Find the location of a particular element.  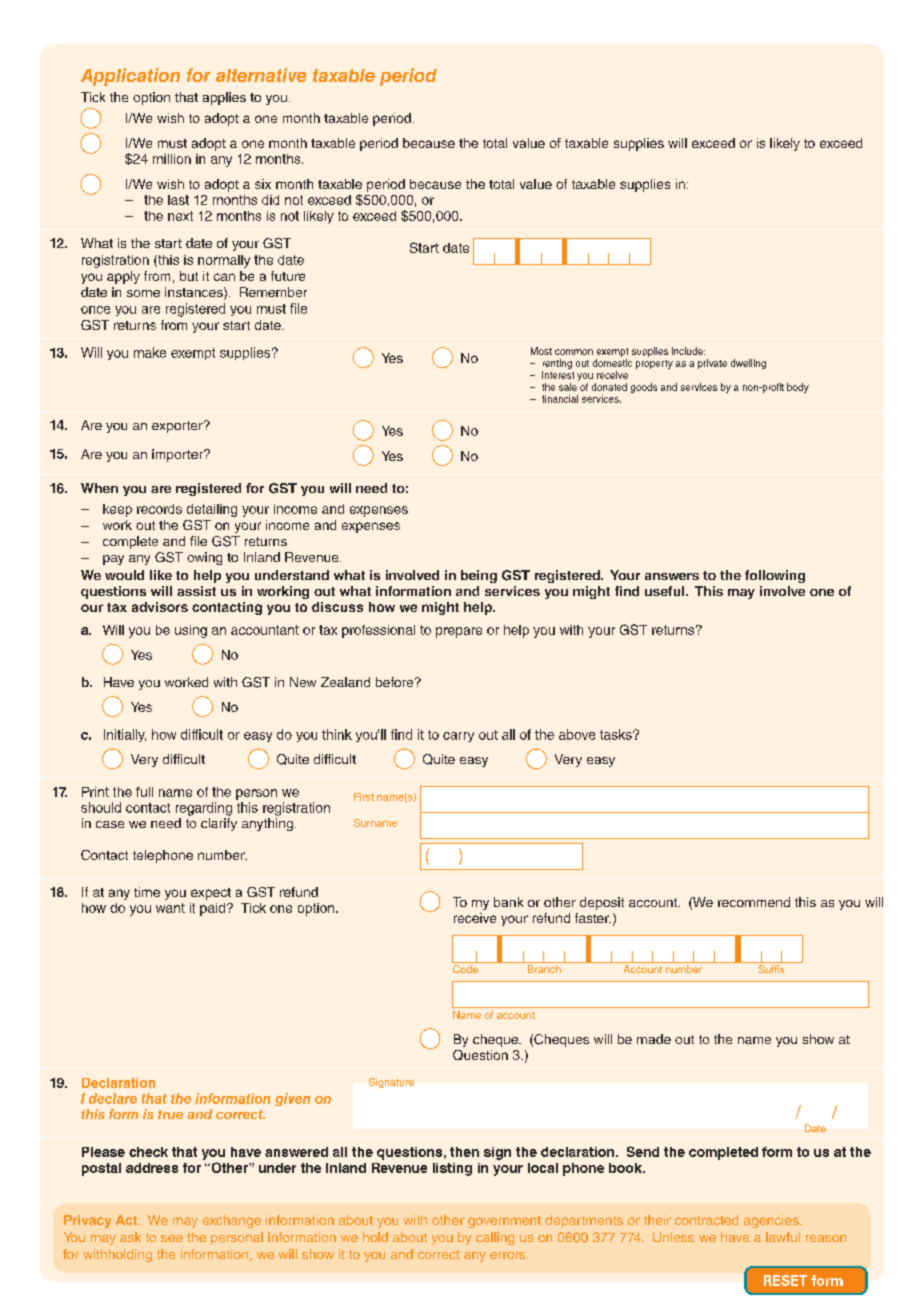

dwelling is located at coordinates (748, 364).
